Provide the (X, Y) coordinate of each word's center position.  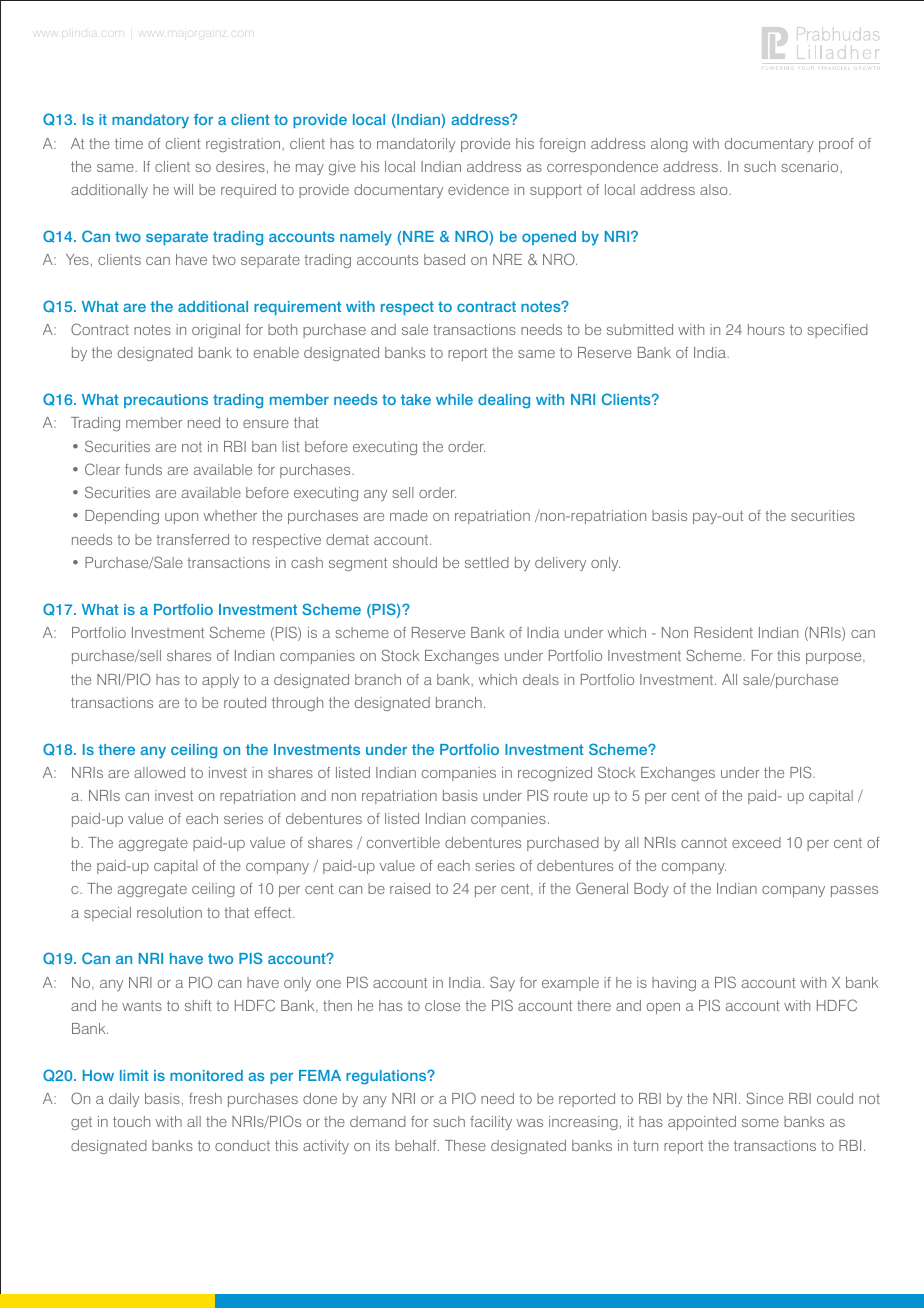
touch (131, 1121)
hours (766, 329)
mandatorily (416, 145)
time (129, 143)
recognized (555, 774)
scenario (811, 166)
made (409, 515)
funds (143, 469)
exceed (756, 842)
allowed (159, 772)
